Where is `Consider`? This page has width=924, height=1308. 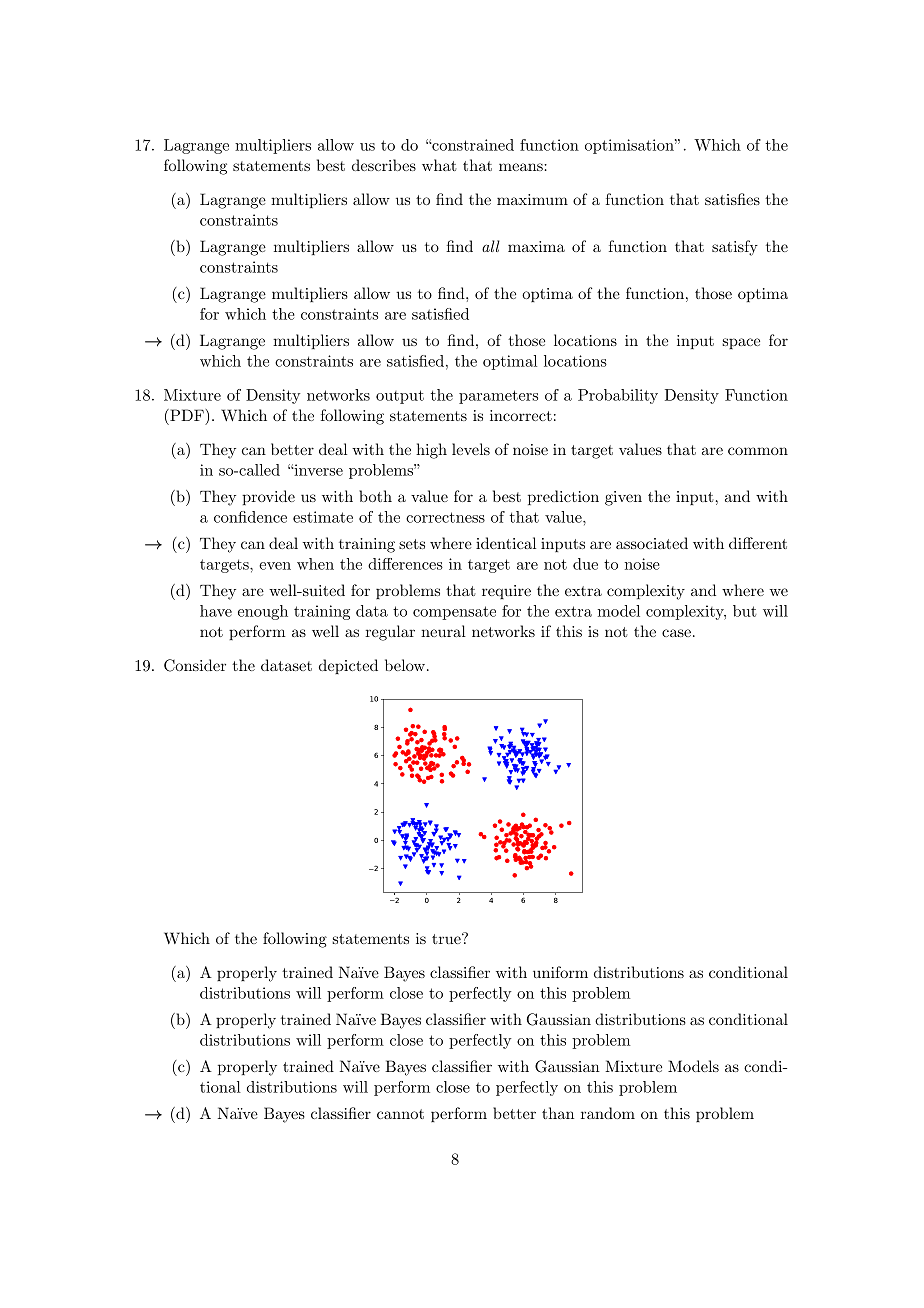
Consider is located at coordinates (195, 665).
